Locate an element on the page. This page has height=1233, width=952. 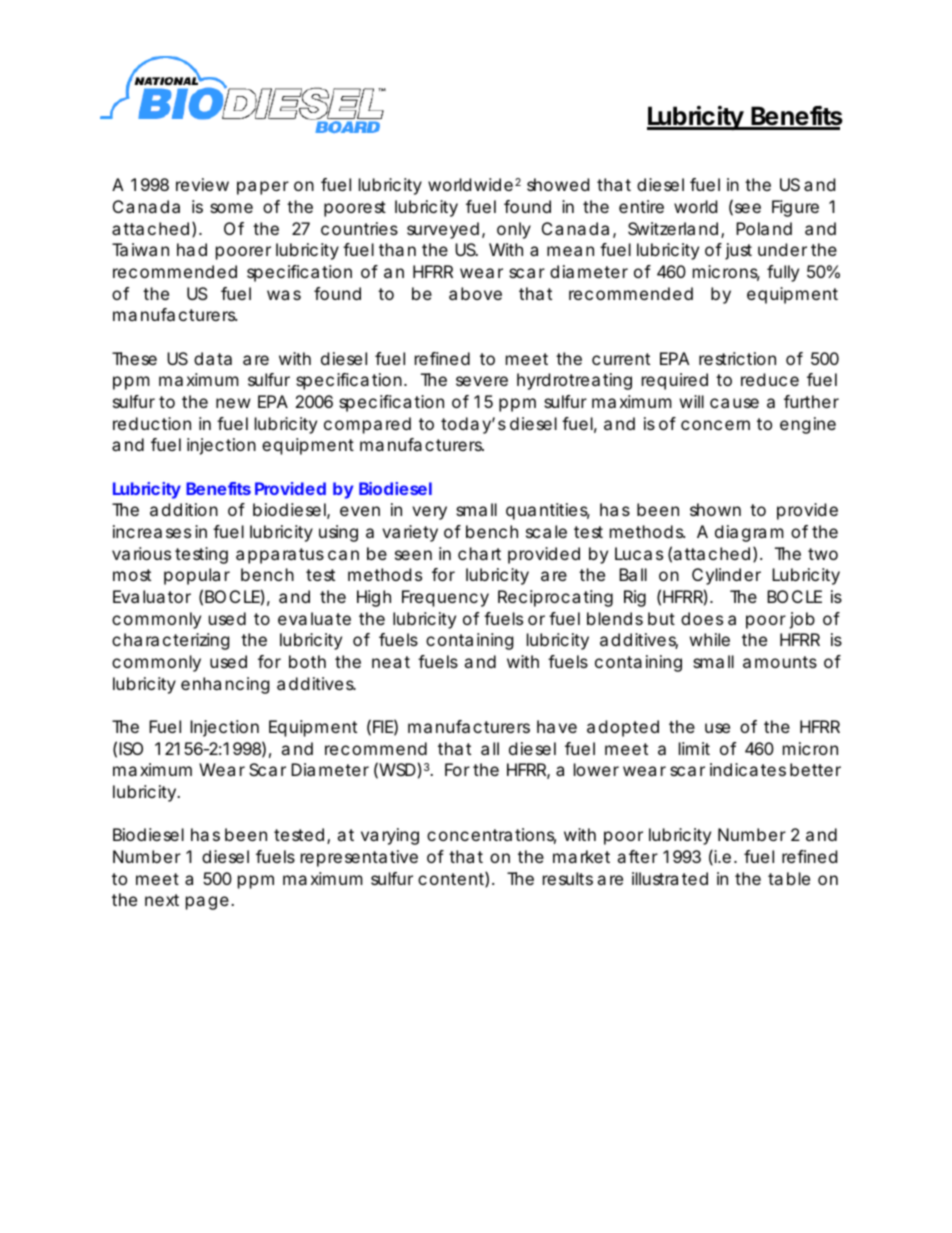
concentrations is located at coordinates (491, 836).
